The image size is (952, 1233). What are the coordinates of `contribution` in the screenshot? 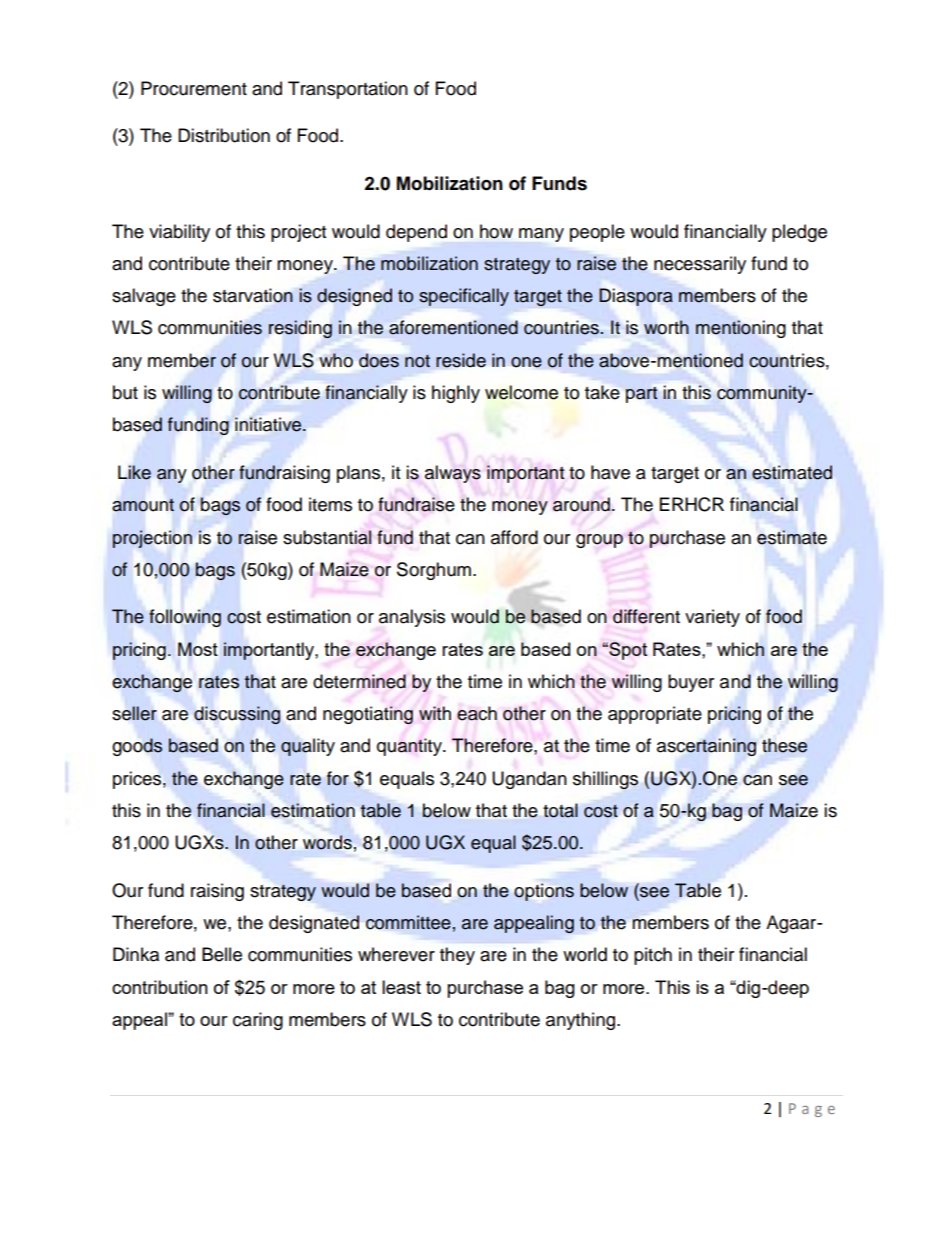 It's located at (160, 987).
